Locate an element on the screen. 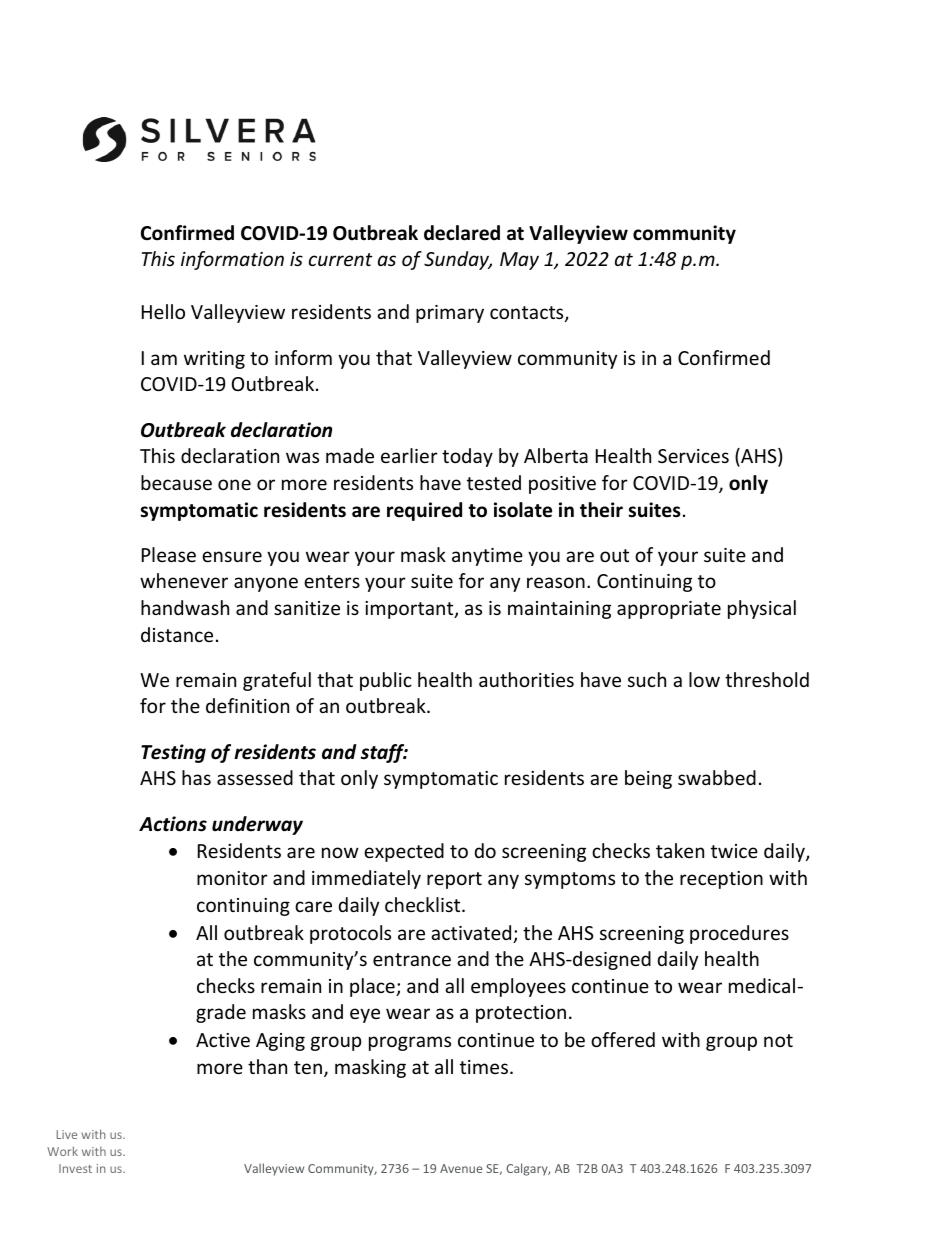 This screenshot has width=952, height=1233. Sunday is located at coordinates (458, 260).
